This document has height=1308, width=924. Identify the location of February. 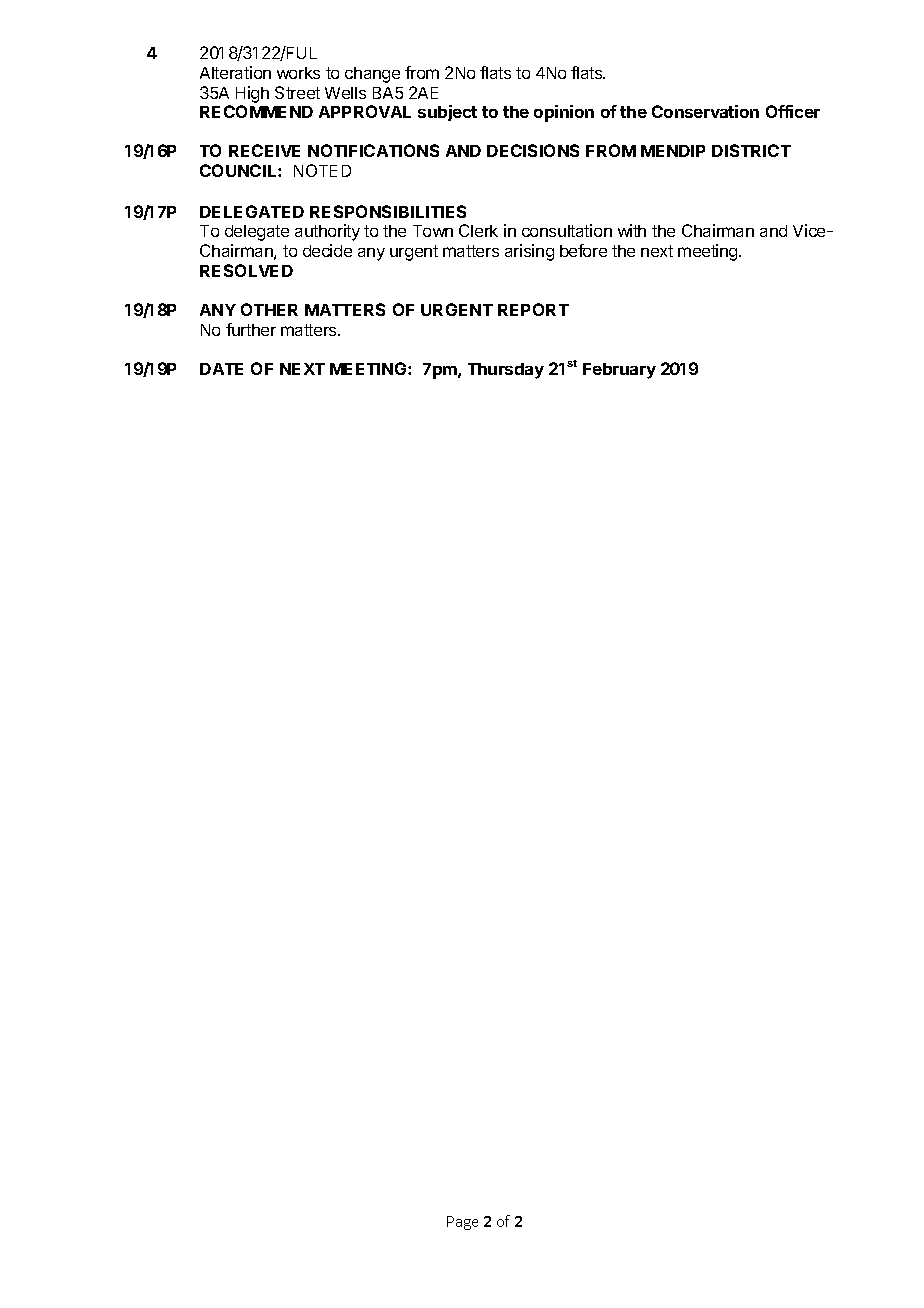
(619, 371).
